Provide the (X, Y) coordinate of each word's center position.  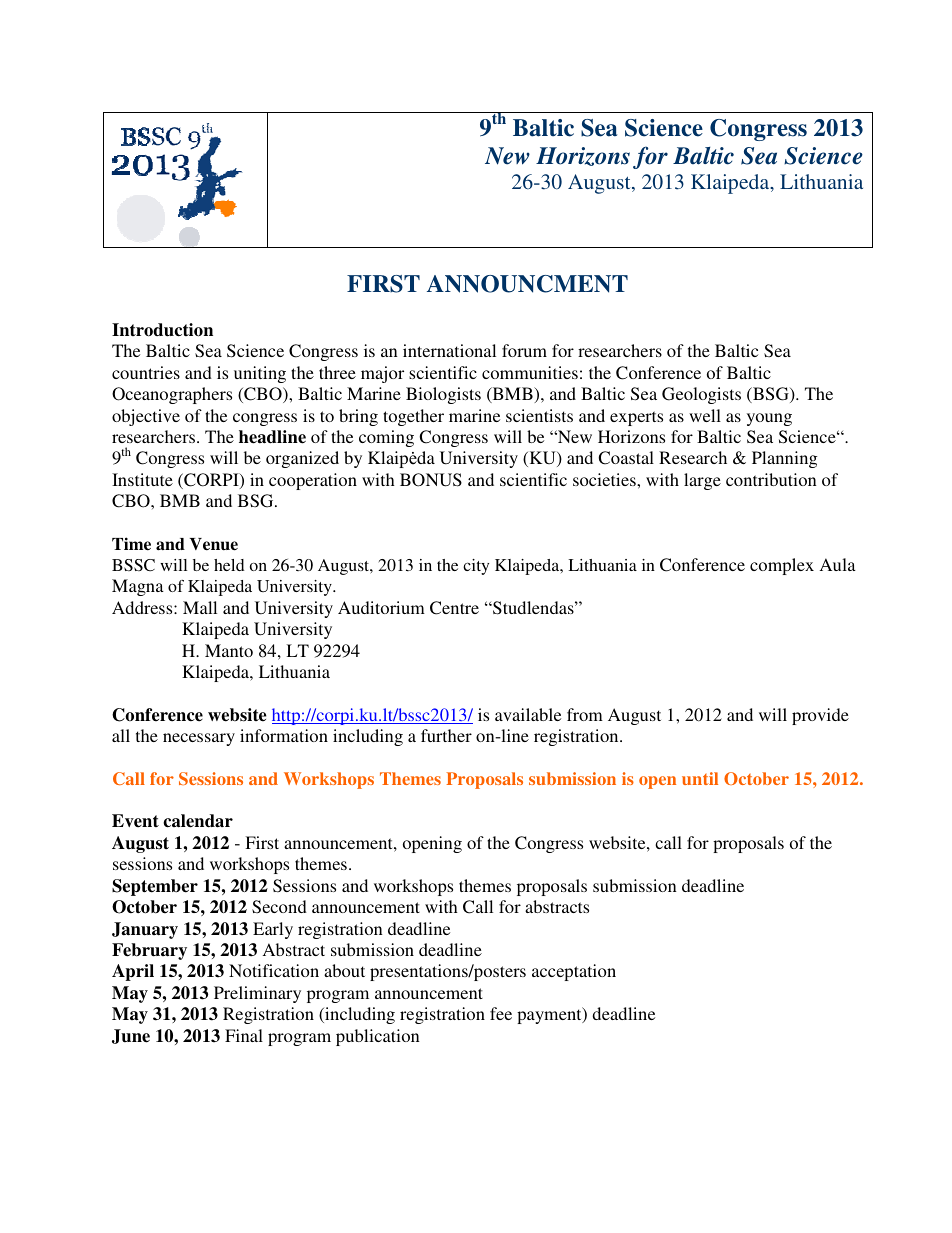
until (700, 778)
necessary (199, 739)
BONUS (431, 480)
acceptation (574, 972)
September (155, 887)
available (528, 714)
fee (501, 1013)
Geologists (701, 395)
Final (244, 1035)
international (449, 350)
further (446, 735)
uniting (260, 374)
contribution (771, 479)
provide (820, 716)
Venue (214, 544)
